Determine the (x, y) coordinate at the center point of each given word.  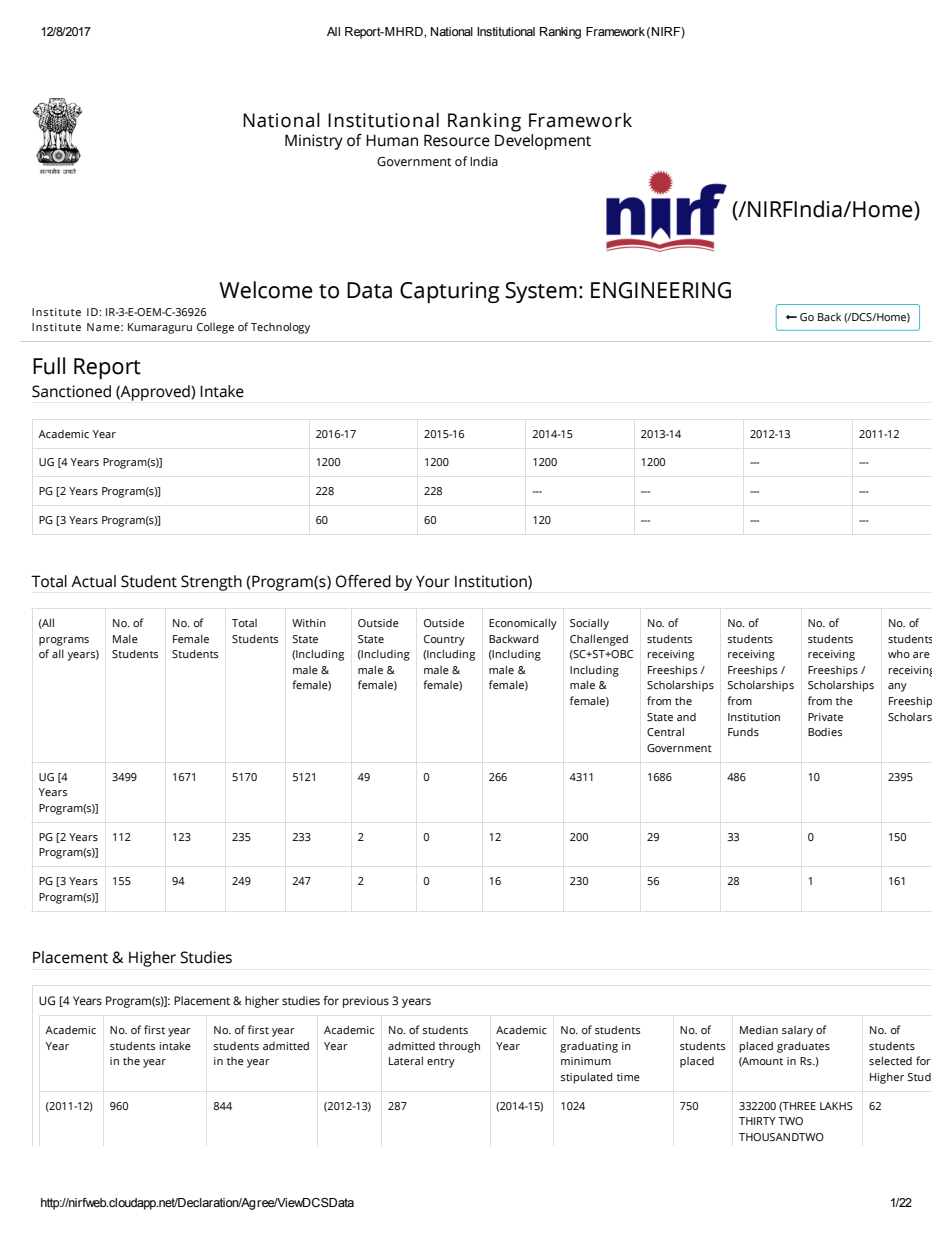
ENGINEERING (661, 290)
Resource (457, 140)
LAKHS (836, 1106)
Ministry (314, 142)
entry (441, 1063)
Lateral (406, 1060)
